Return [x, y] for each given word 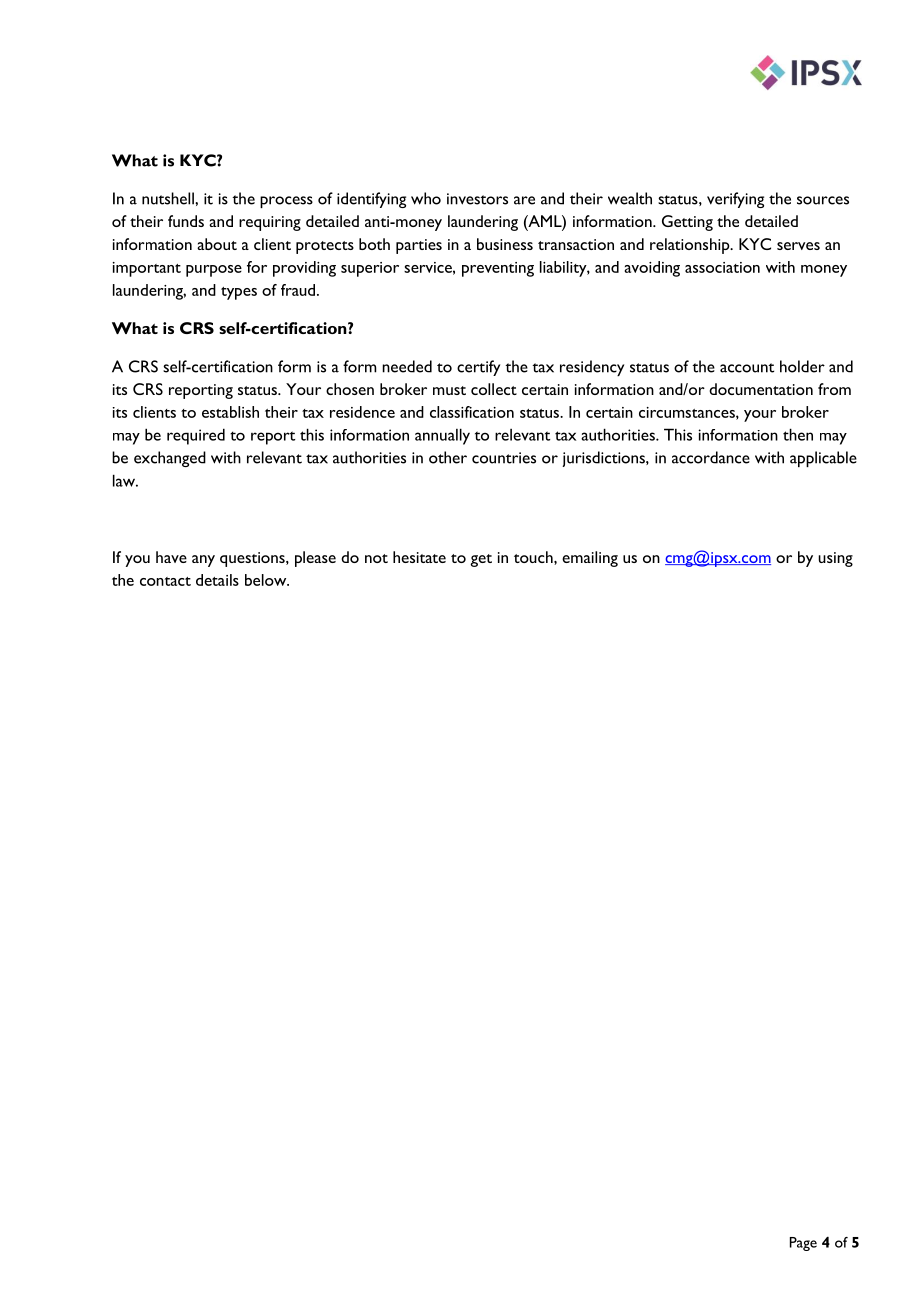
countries [504, 458]
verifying [735, 200]
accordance [711, 457]
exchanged [170, 459]
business [505, 244]
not [376, 558]
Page [803, 1244]
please [315, 559]
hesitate [419, 557]
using [835, 559]
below [267, 580]
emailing [590, 559]
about [217, 244]
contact [165, 581]
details [217, 580]
